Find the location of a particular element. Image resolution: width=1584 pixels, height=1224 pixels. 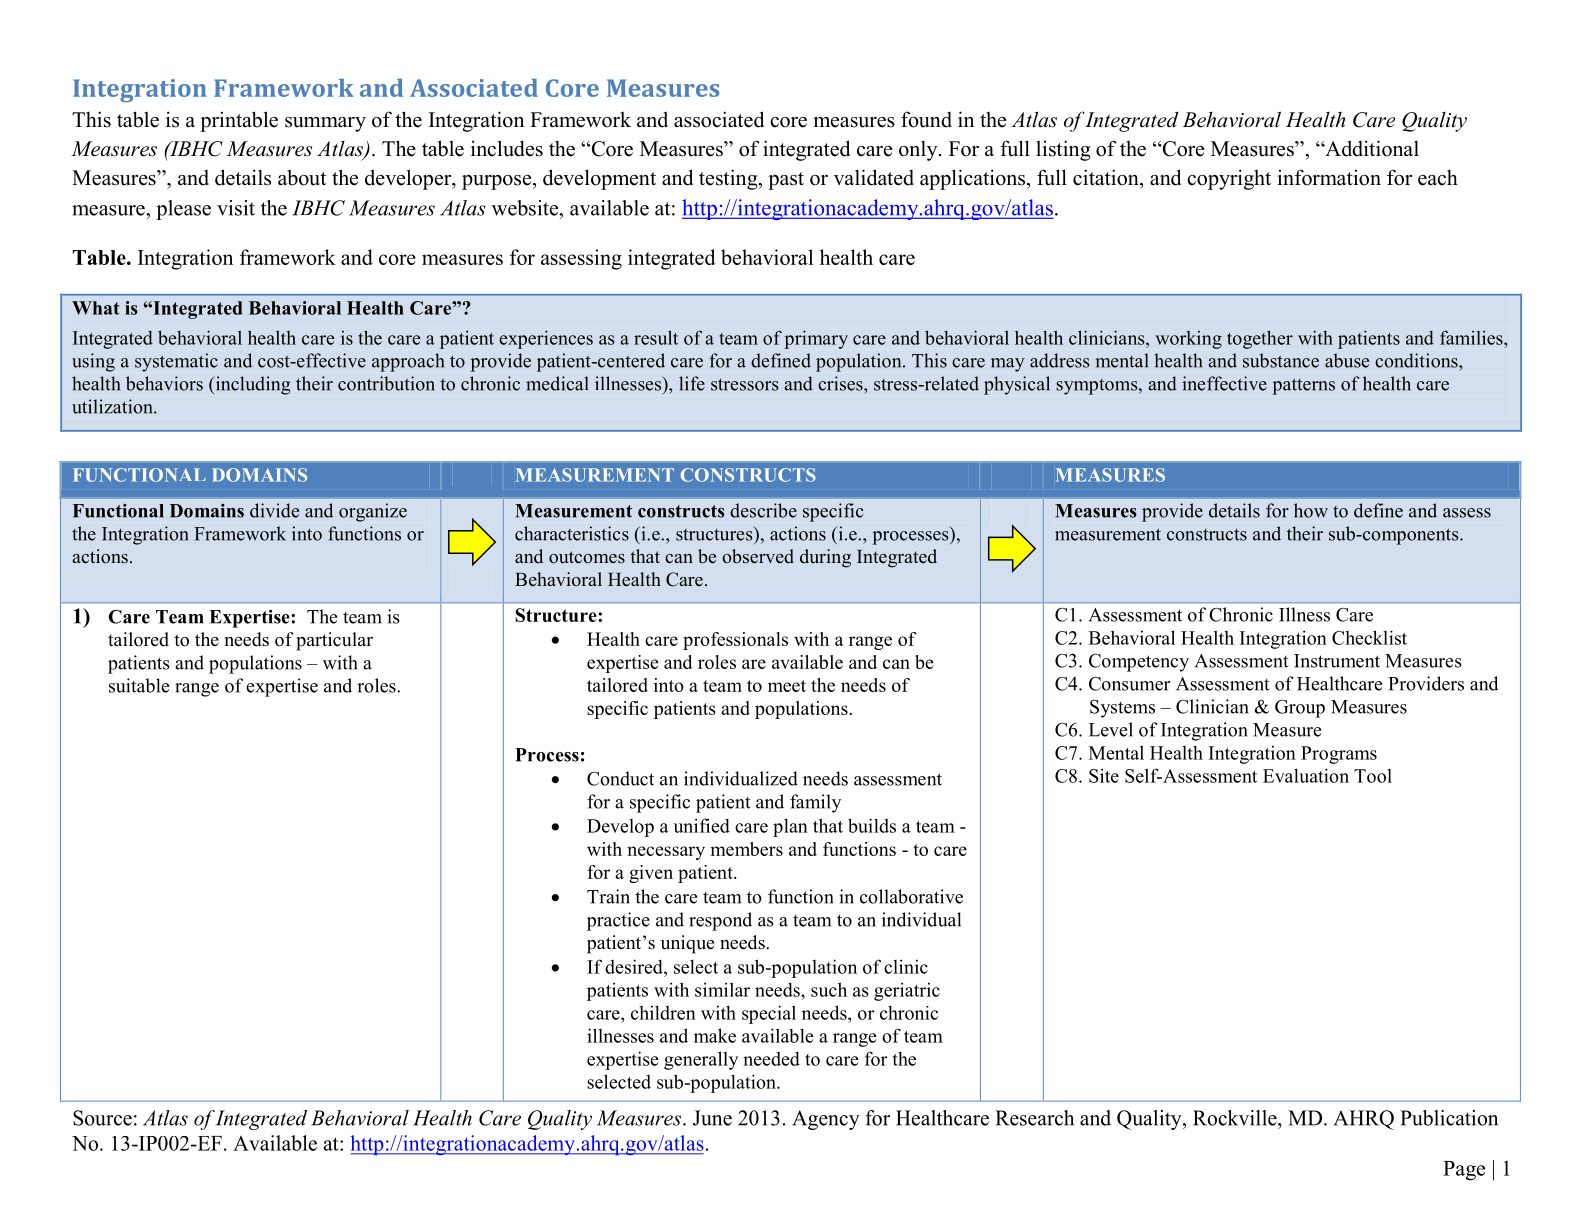

Agency is located at coordinates (826, 1120).
